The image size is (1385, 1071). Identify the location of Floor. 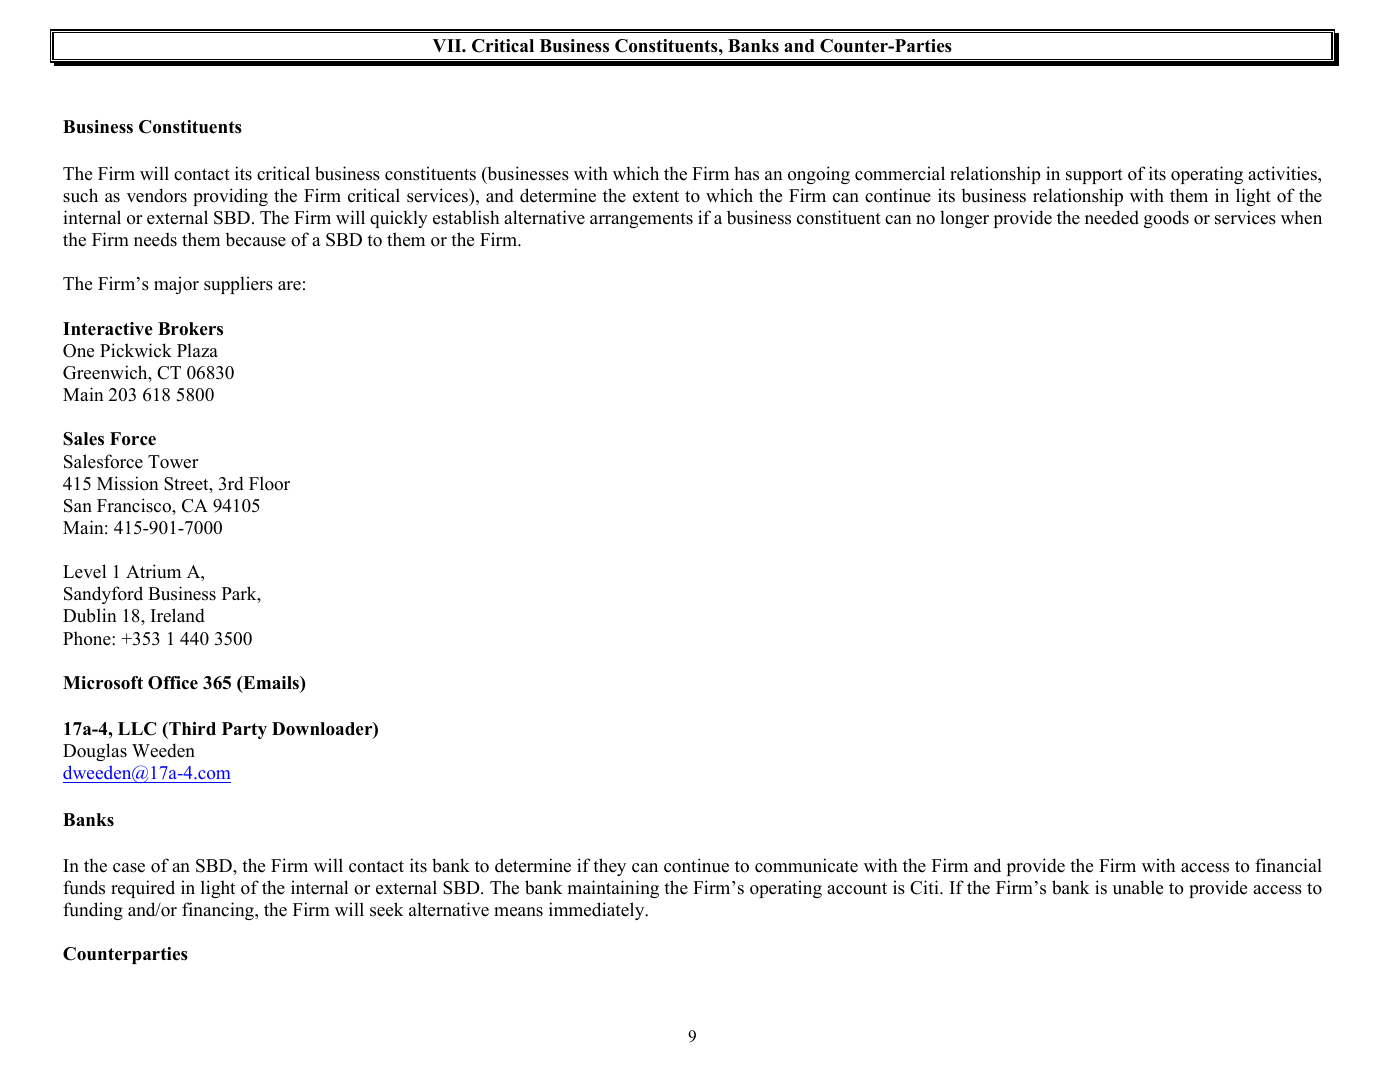
(269, 483).
